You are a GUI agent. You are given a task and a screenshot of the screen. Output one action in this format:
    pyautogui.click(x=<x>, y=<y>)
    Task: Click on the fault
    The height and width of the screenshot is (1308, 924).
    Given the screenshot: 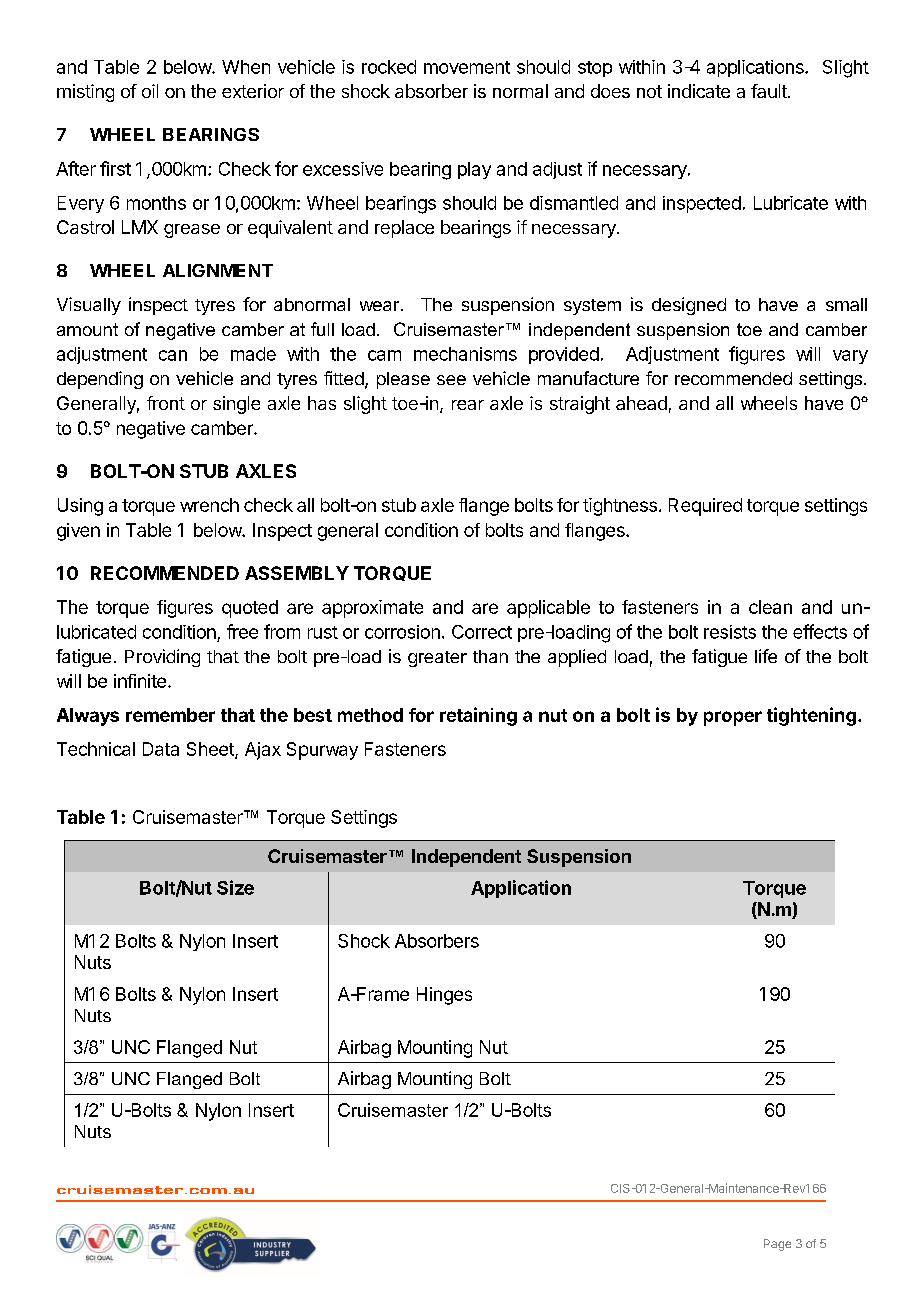 What is the action you would take?
    pyautogui.click(x=770, y=91)
